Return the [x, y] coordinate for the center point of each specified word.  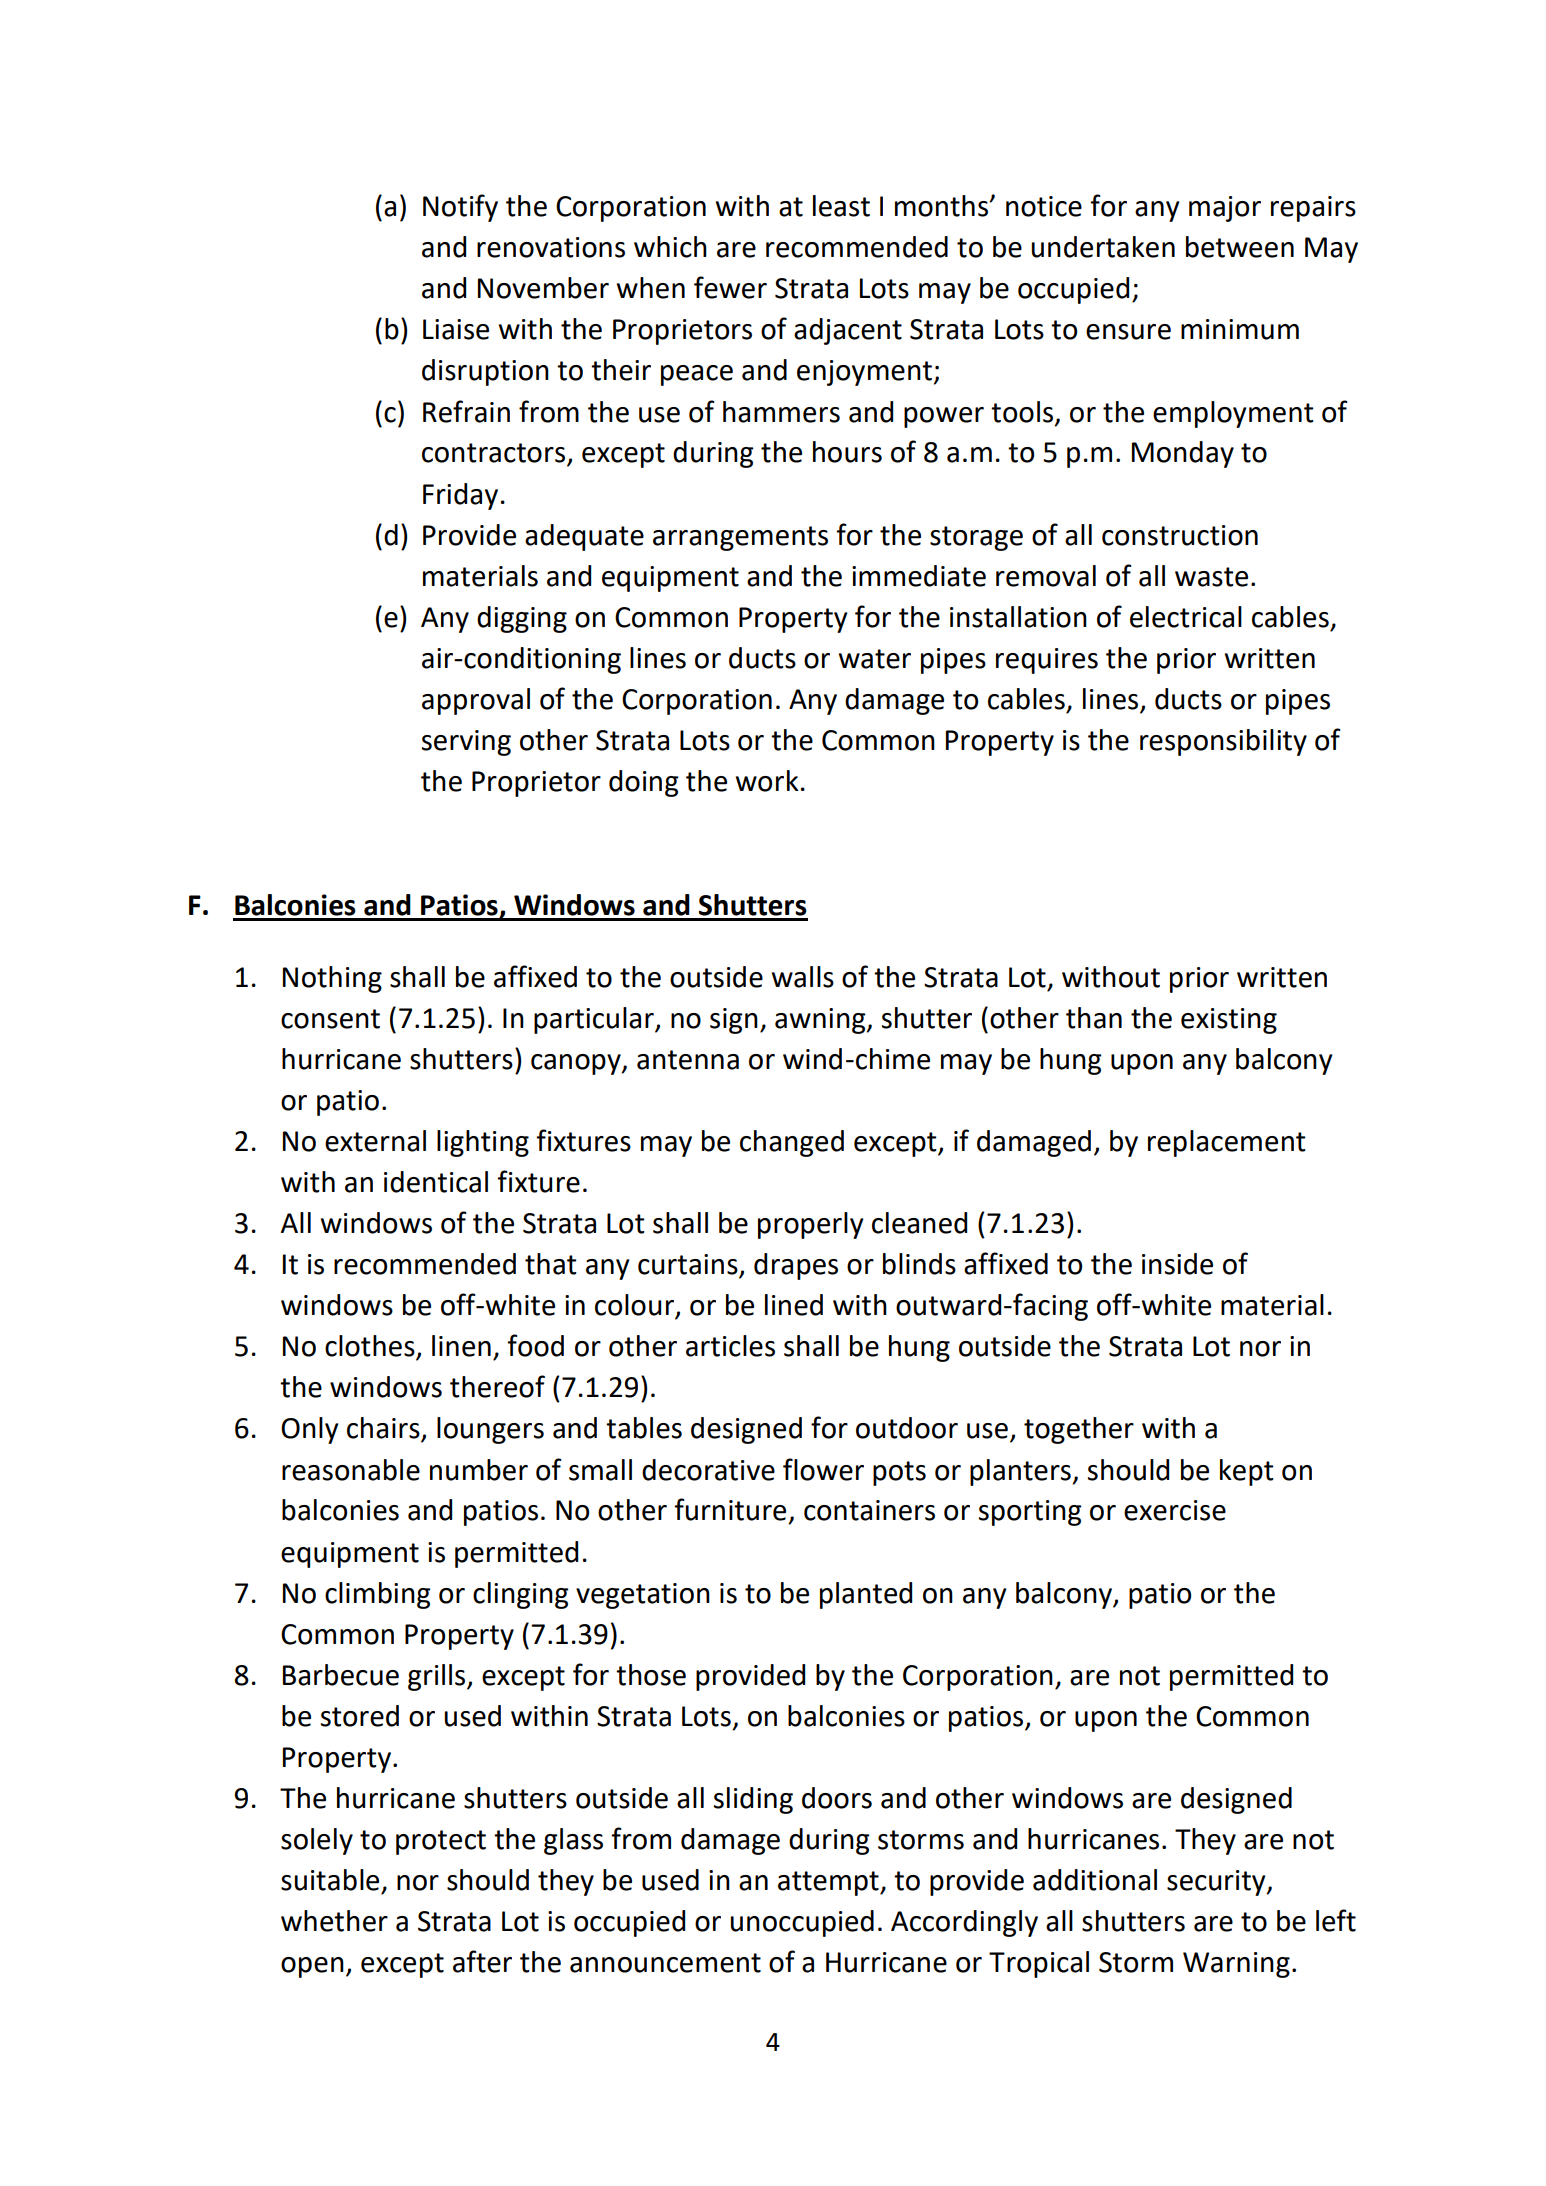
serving [466, 743]
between [1240, 247]
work [767, 781]
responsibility [1223, 742]
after [482, 1961]
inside [1177, 1264]
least [841, 206]
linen [461, 1346]
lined [794, 1305]
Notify [460, 208]
